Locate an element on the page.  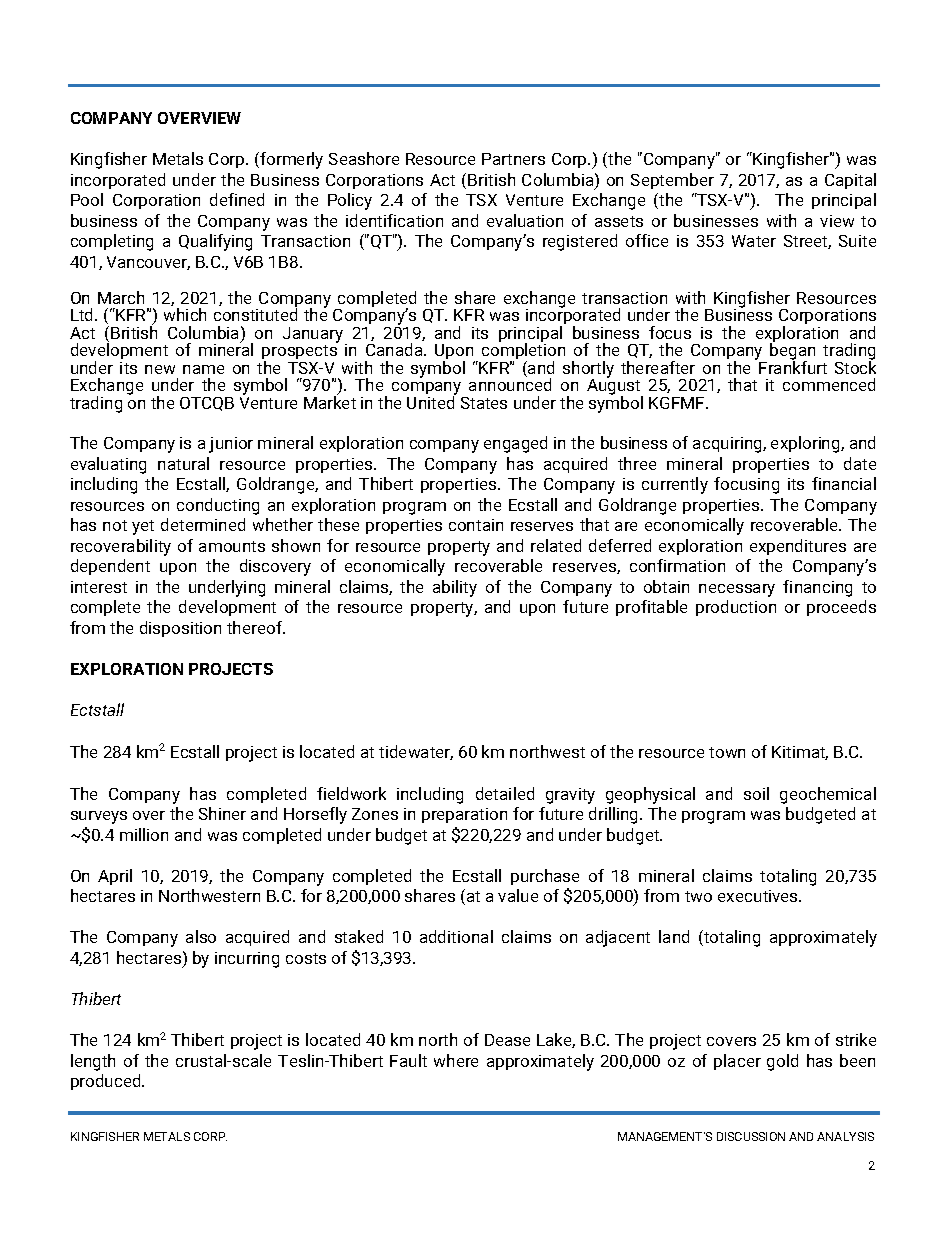
produced is located at coordinates (107, 1082).
